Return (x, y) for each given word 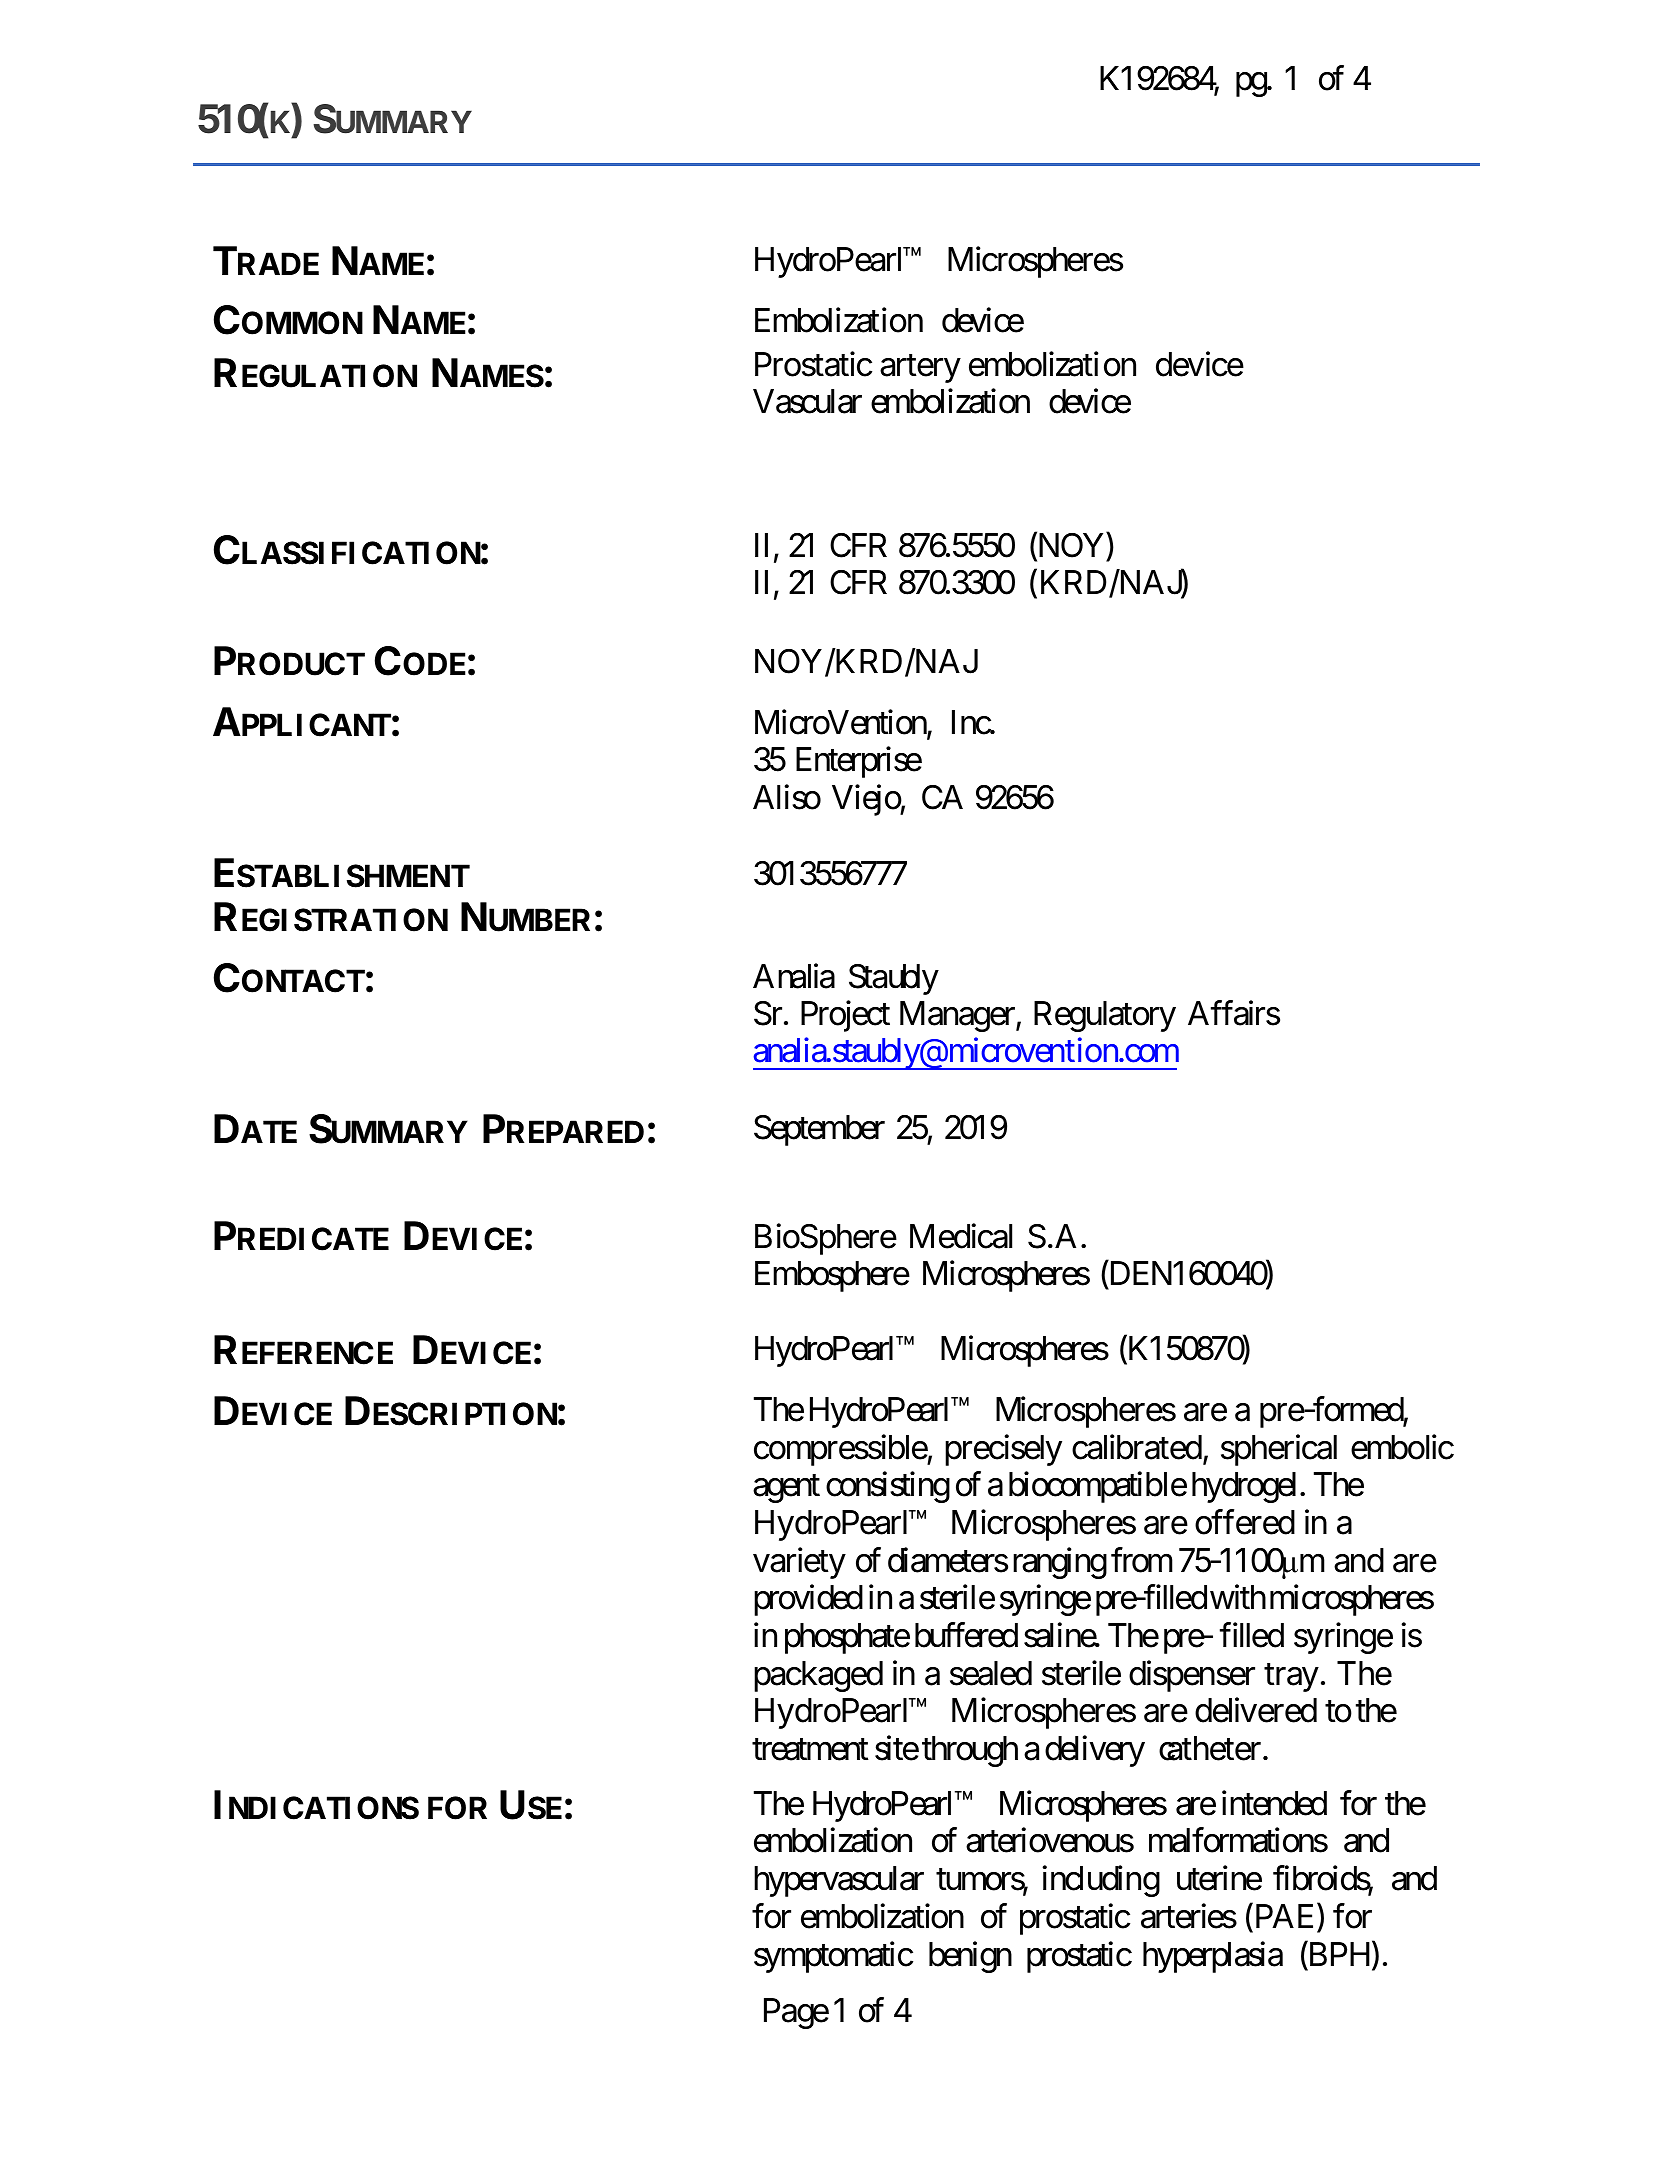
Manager (958, 1016)
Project (845, 1016)
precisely (1003, 1450)
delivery (1095, 1751)
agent (786, 1489)
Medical (961, 1236)
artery (920, 369)
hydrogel (1246, 1487)
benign (970, 1957)
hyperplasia (1213, 1957)
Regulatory (1105, 1016)
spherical (1279, 1450)
